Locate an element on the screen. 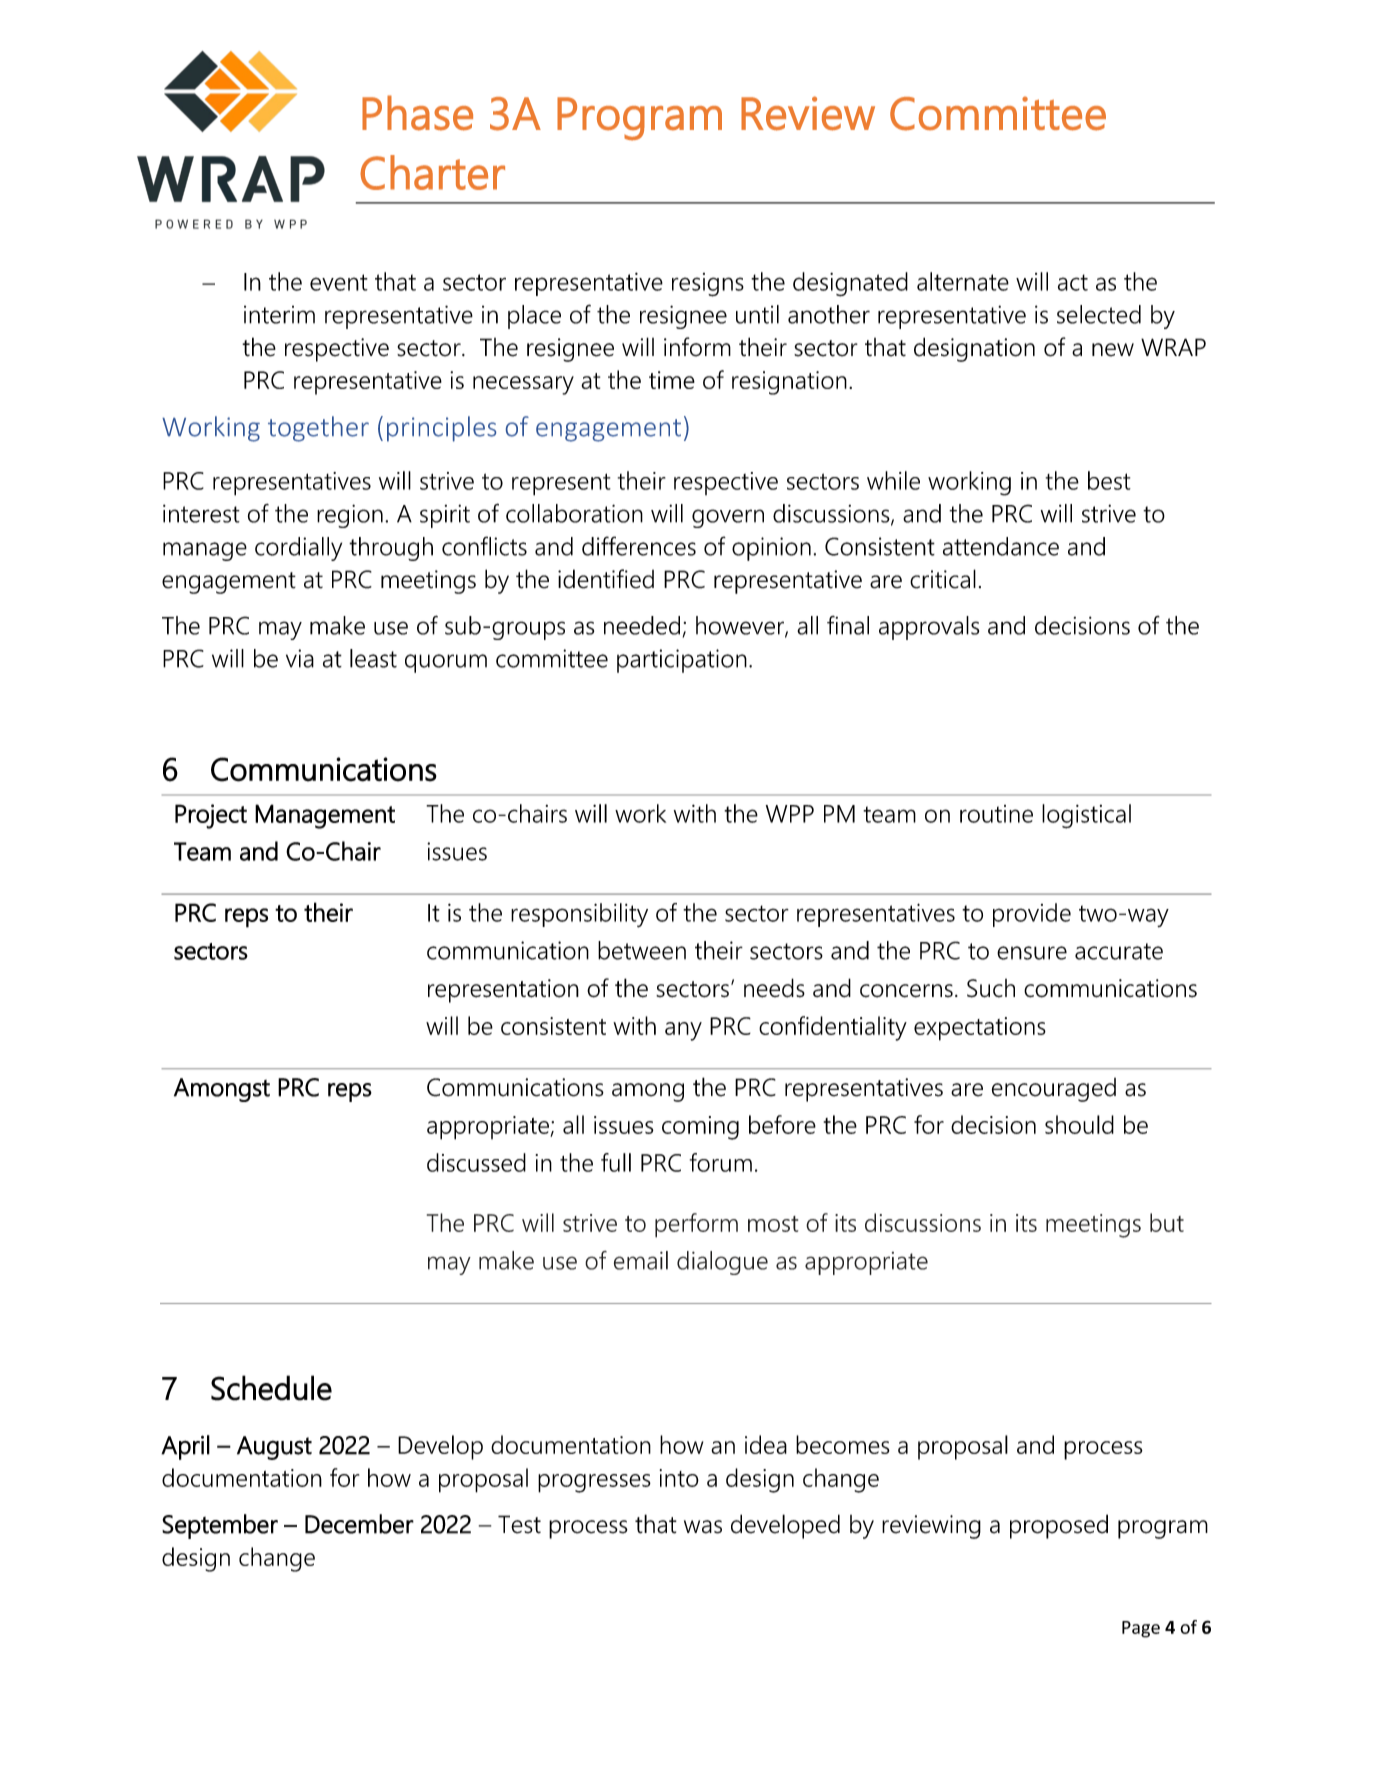 This screenshot has width=1373, height=1777. any is located at coordinates (683, 1031).
